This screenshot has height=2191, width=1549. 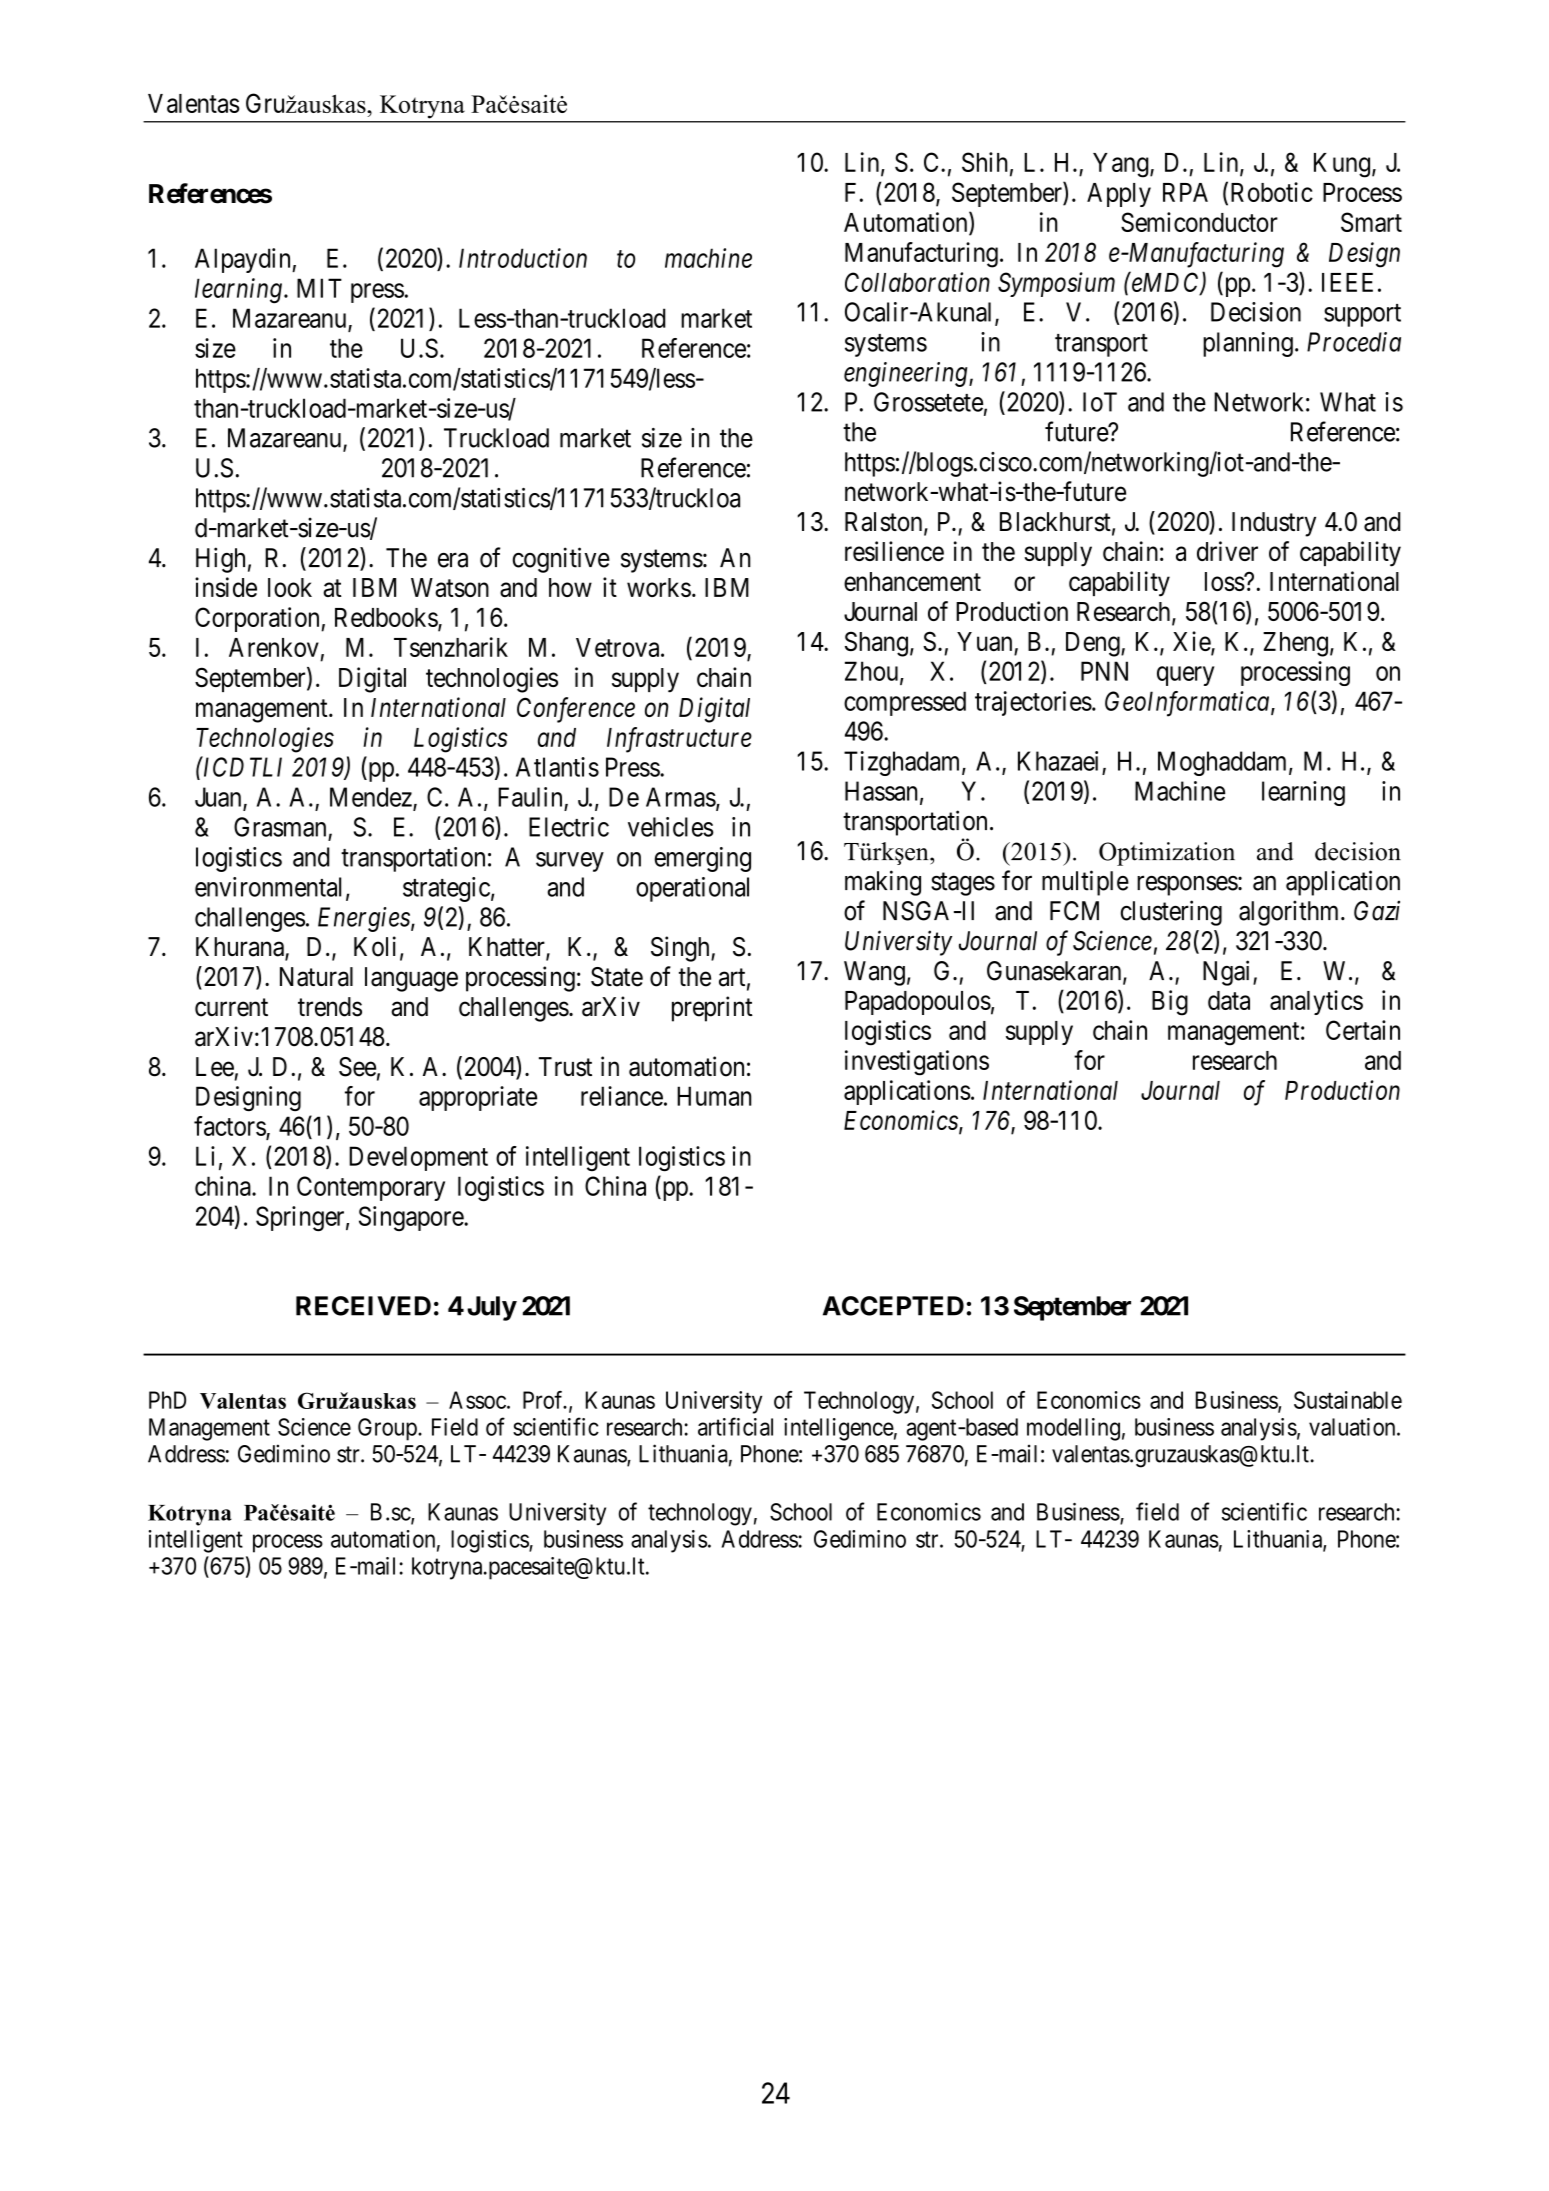 I want to click on Collaboration, so click(x=917, y=282).
